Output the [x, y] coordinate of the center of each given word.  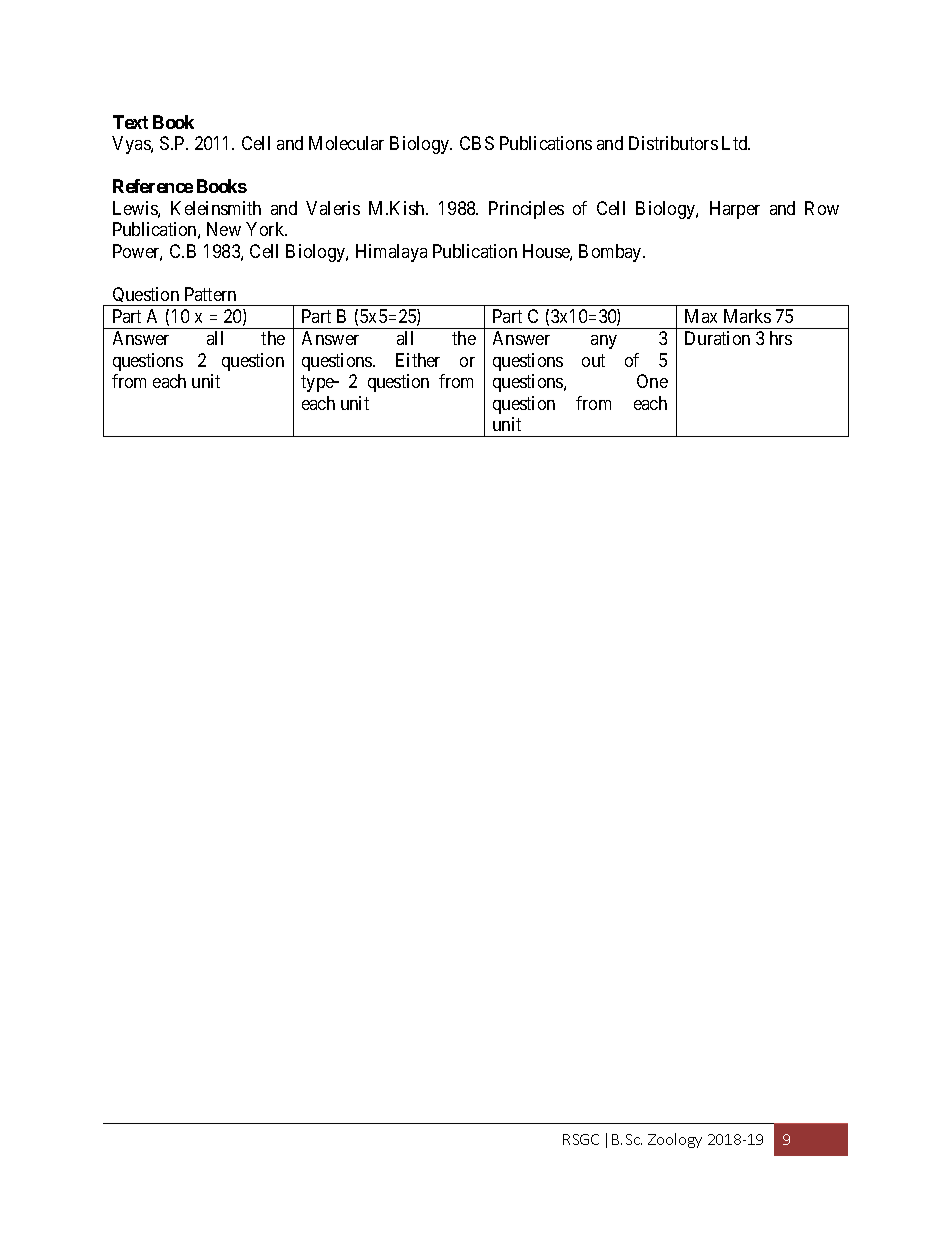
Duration [717, 338]
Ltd [736, 143]
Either [418, 360]
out [593, 360]
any [604, 342]
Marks [747, 316]
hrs [781, 338]
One [652, 381]
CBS [477, 143]
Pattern [210, 294]
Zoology [675, 1140]
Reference [153, 186]
